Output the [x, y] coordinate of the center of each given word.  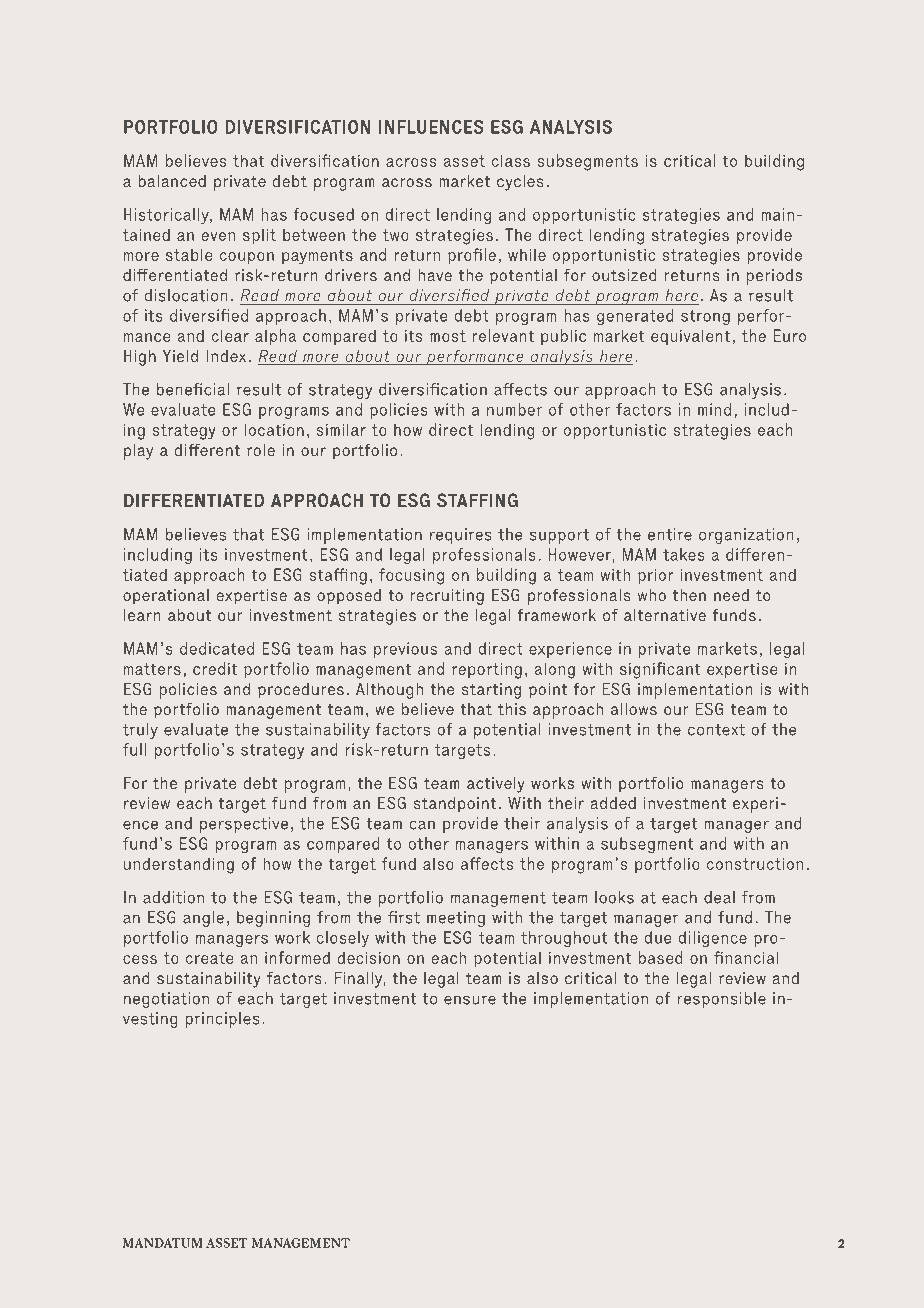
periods [774, 277]
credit [215, 668]
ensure [470, 1000]
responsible [722, 1000]
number [514, 409]
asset [464, 161]
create [210, 958]
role [261, 450]
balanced [172, 181]
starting [491, 691]
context [716, 730]
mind [714, 409]
